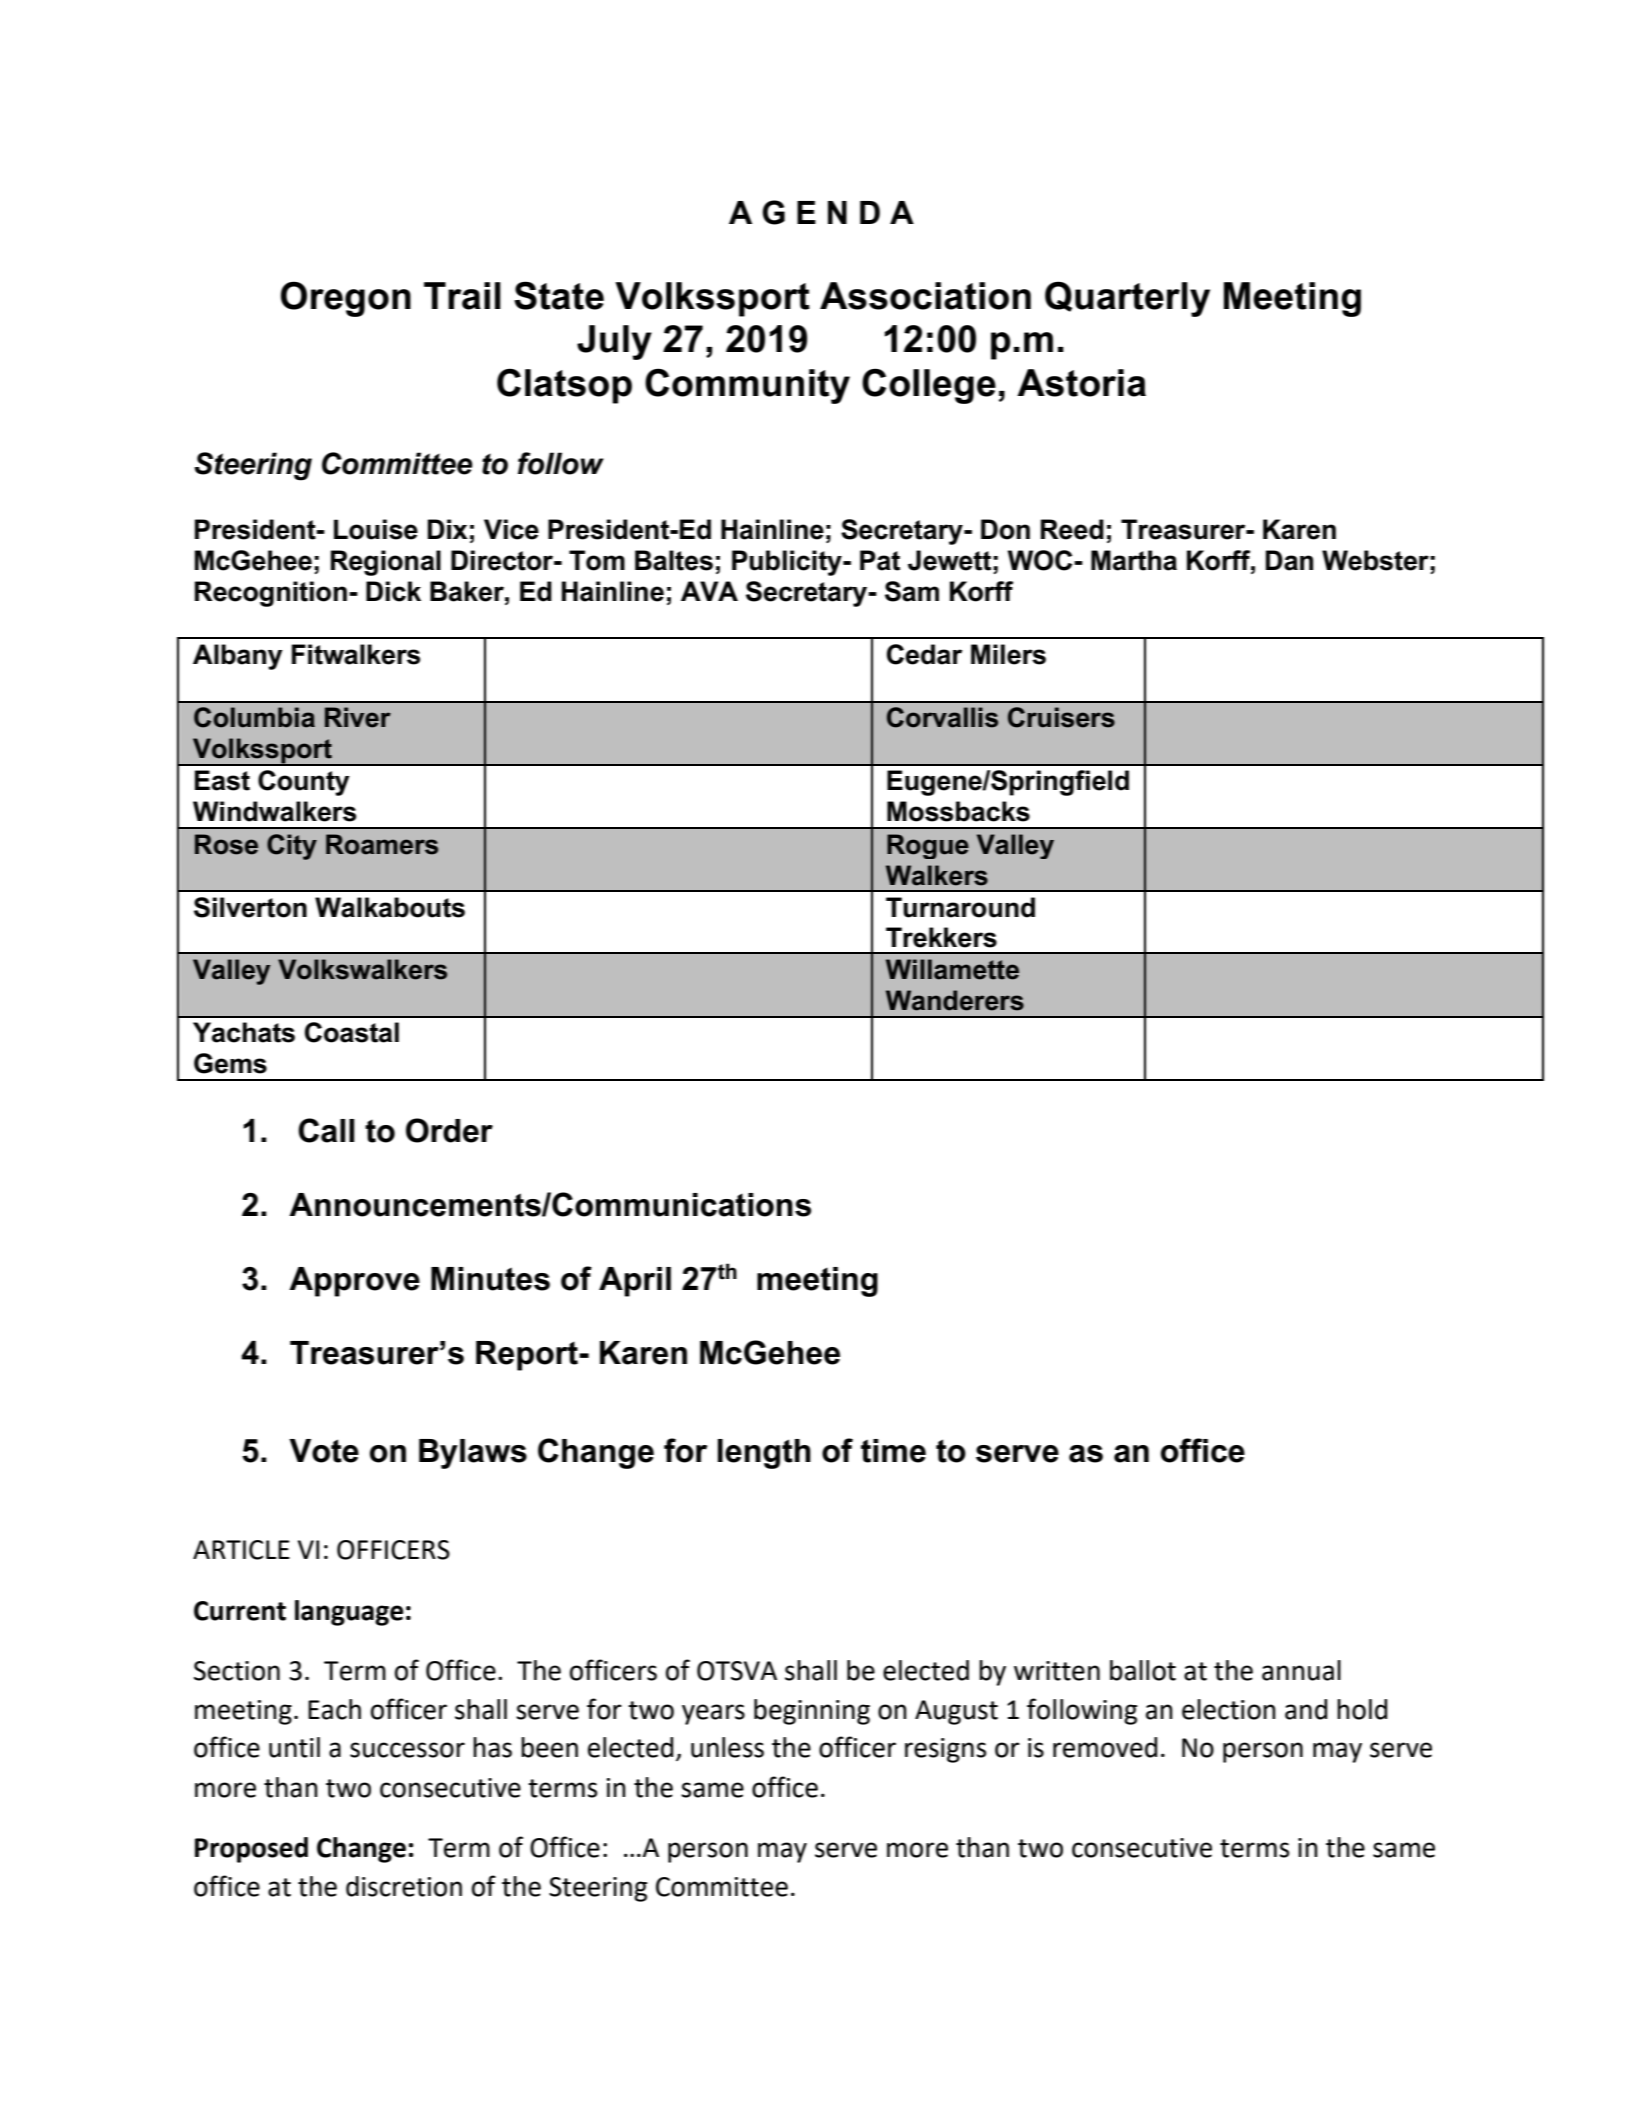 The image size is (1643, 2126). Describe the element at coordinates (955, 1000) in the document. I see `Wanderers` at that location.
